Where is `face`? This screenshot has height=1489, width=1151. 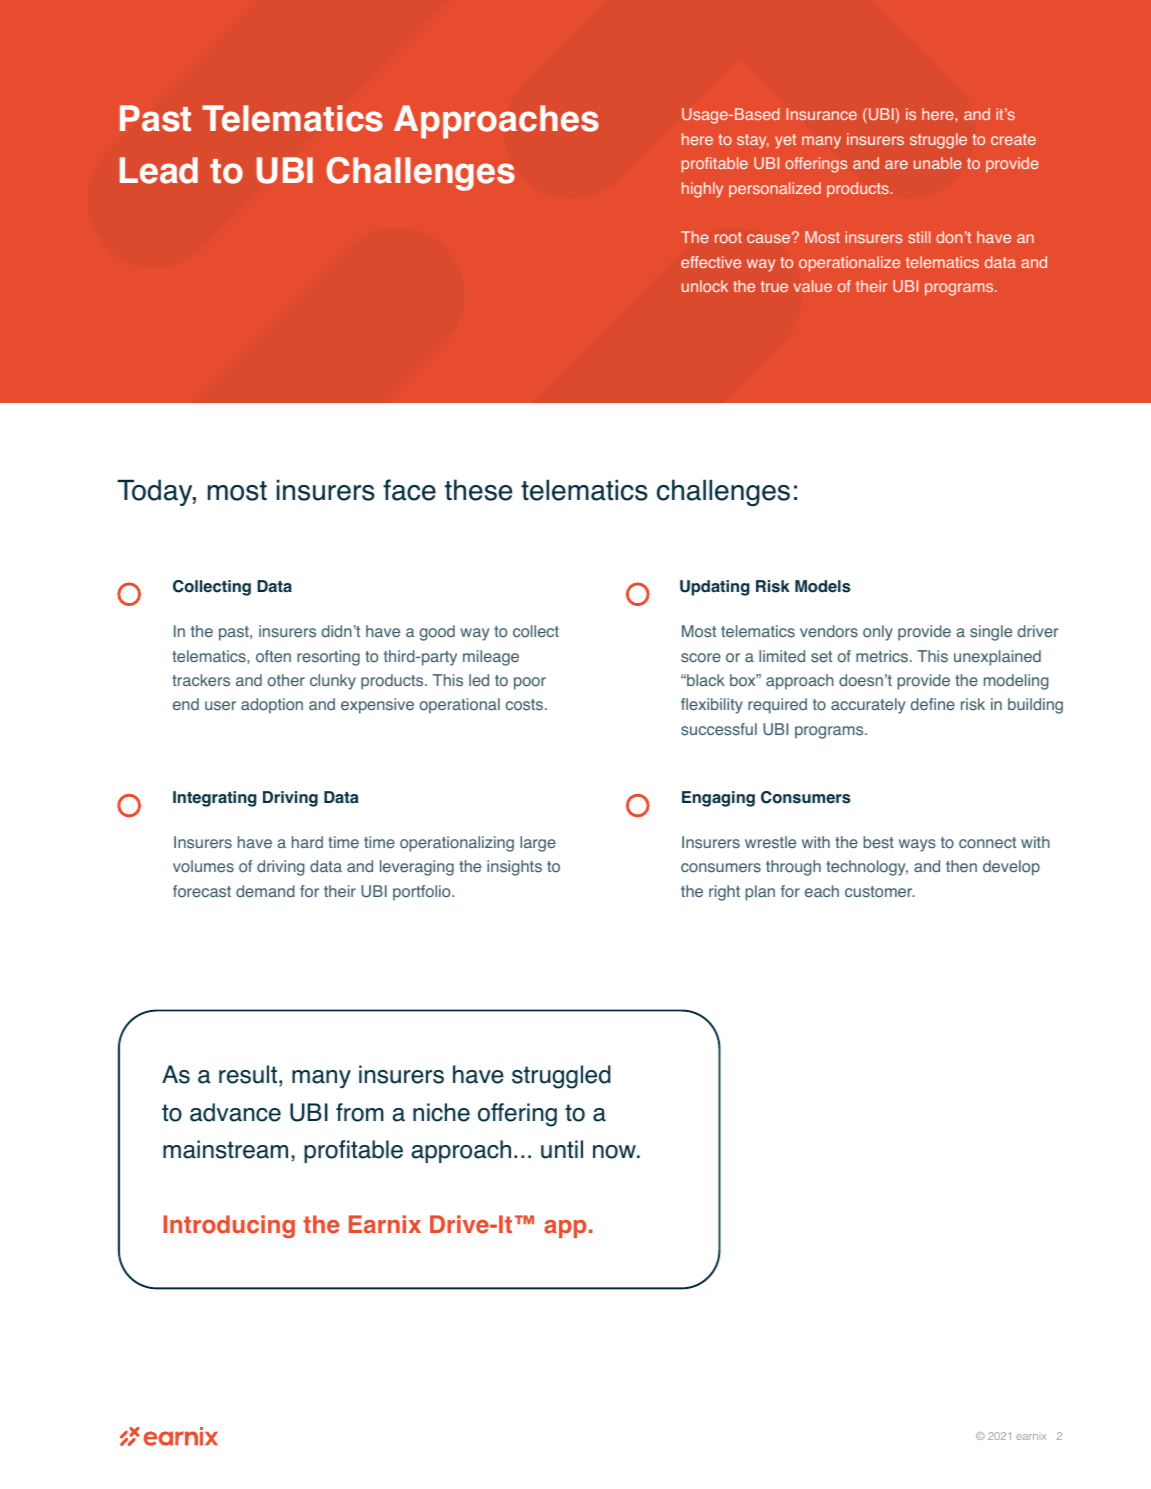
face is located at coordinates (409, 490).
